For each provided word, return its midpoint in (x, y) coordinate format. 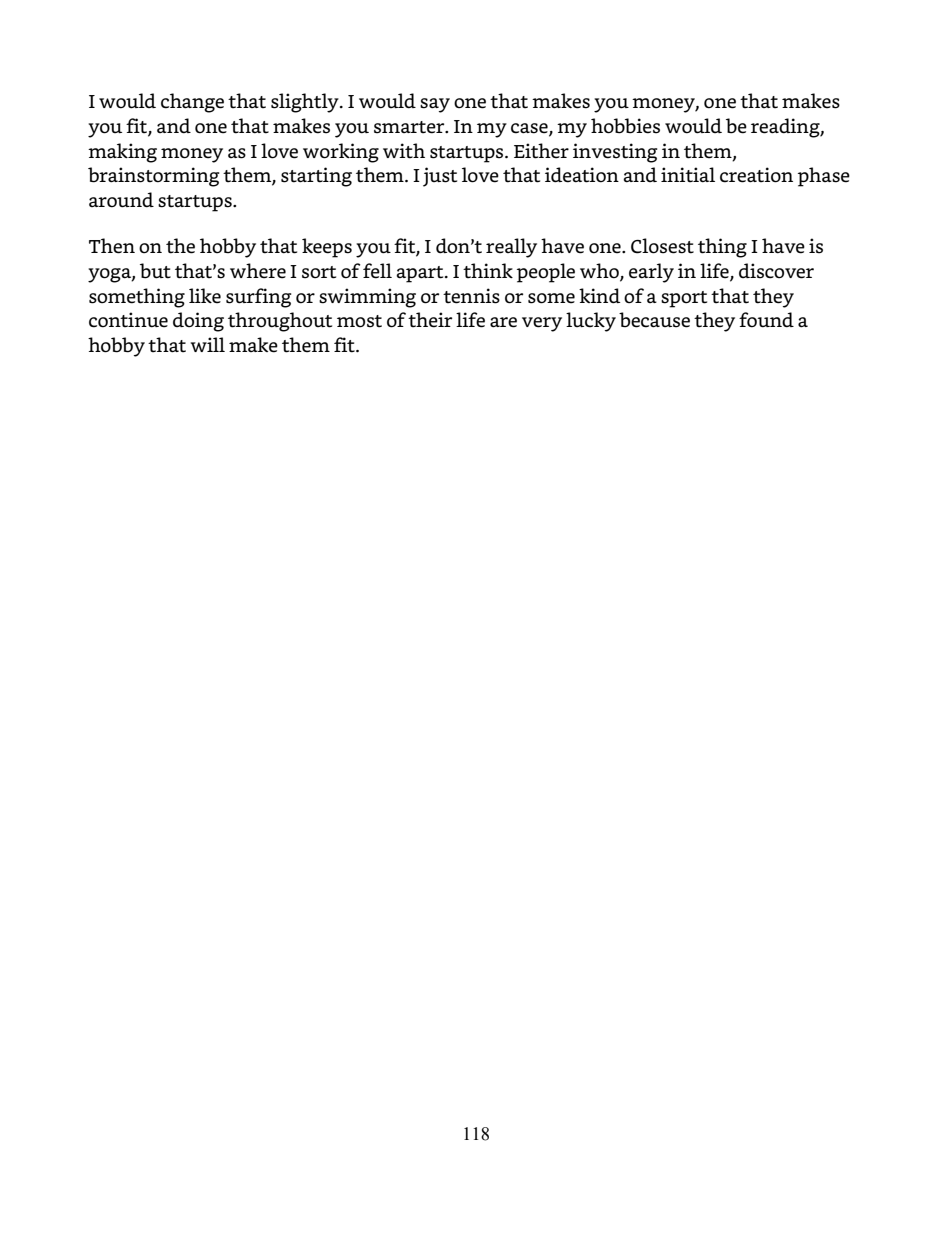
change (192, 103)
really (511, 248)
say (435, 105)
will (208, 344)
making (122, 153)
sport (684, 299)
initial (688, 175)
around (121, 200)
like (205, 296)
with (404, 151)
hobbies (625, 126)
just (440, 177)
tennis (471, 296)
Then (112, 246)
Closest (662, 246)
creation (756, 175)
